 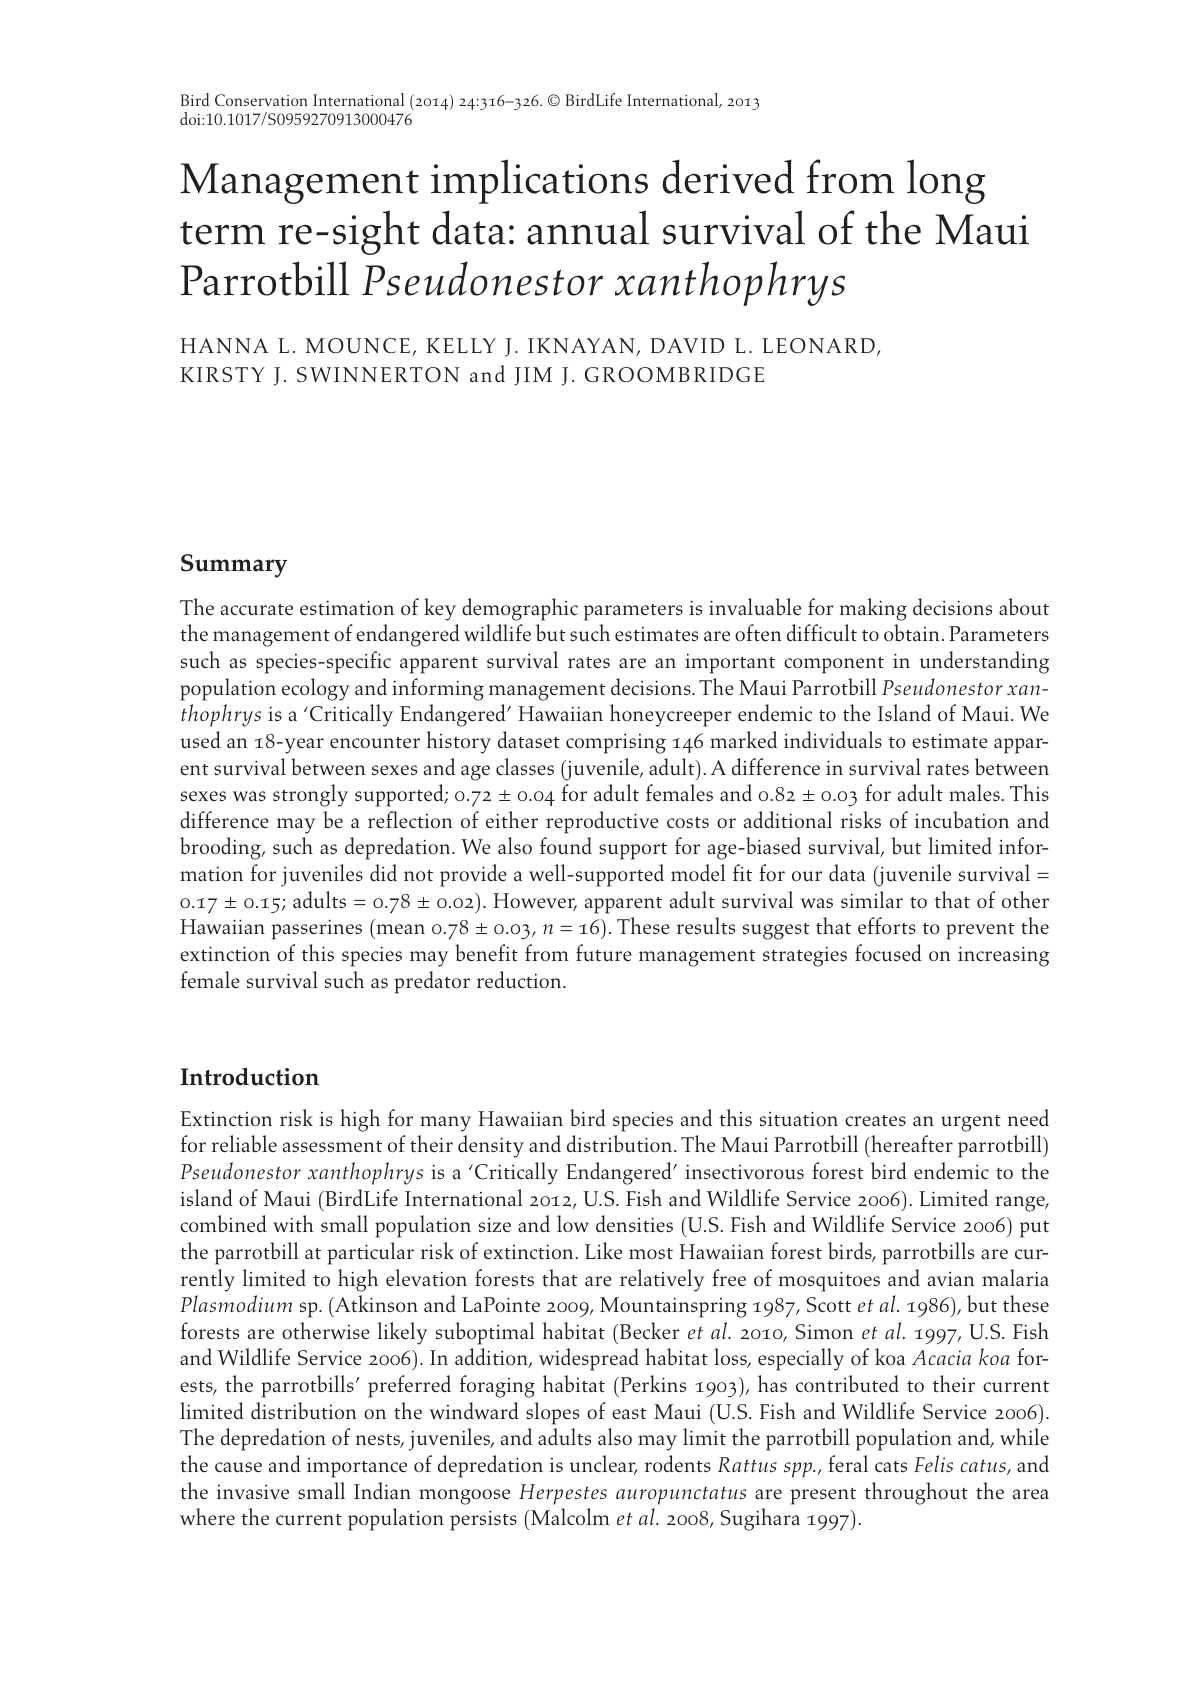 What do you see at coordinates (634, 1224) in the screenshot?
I see `densities` at bounding box center [634, 1224].
